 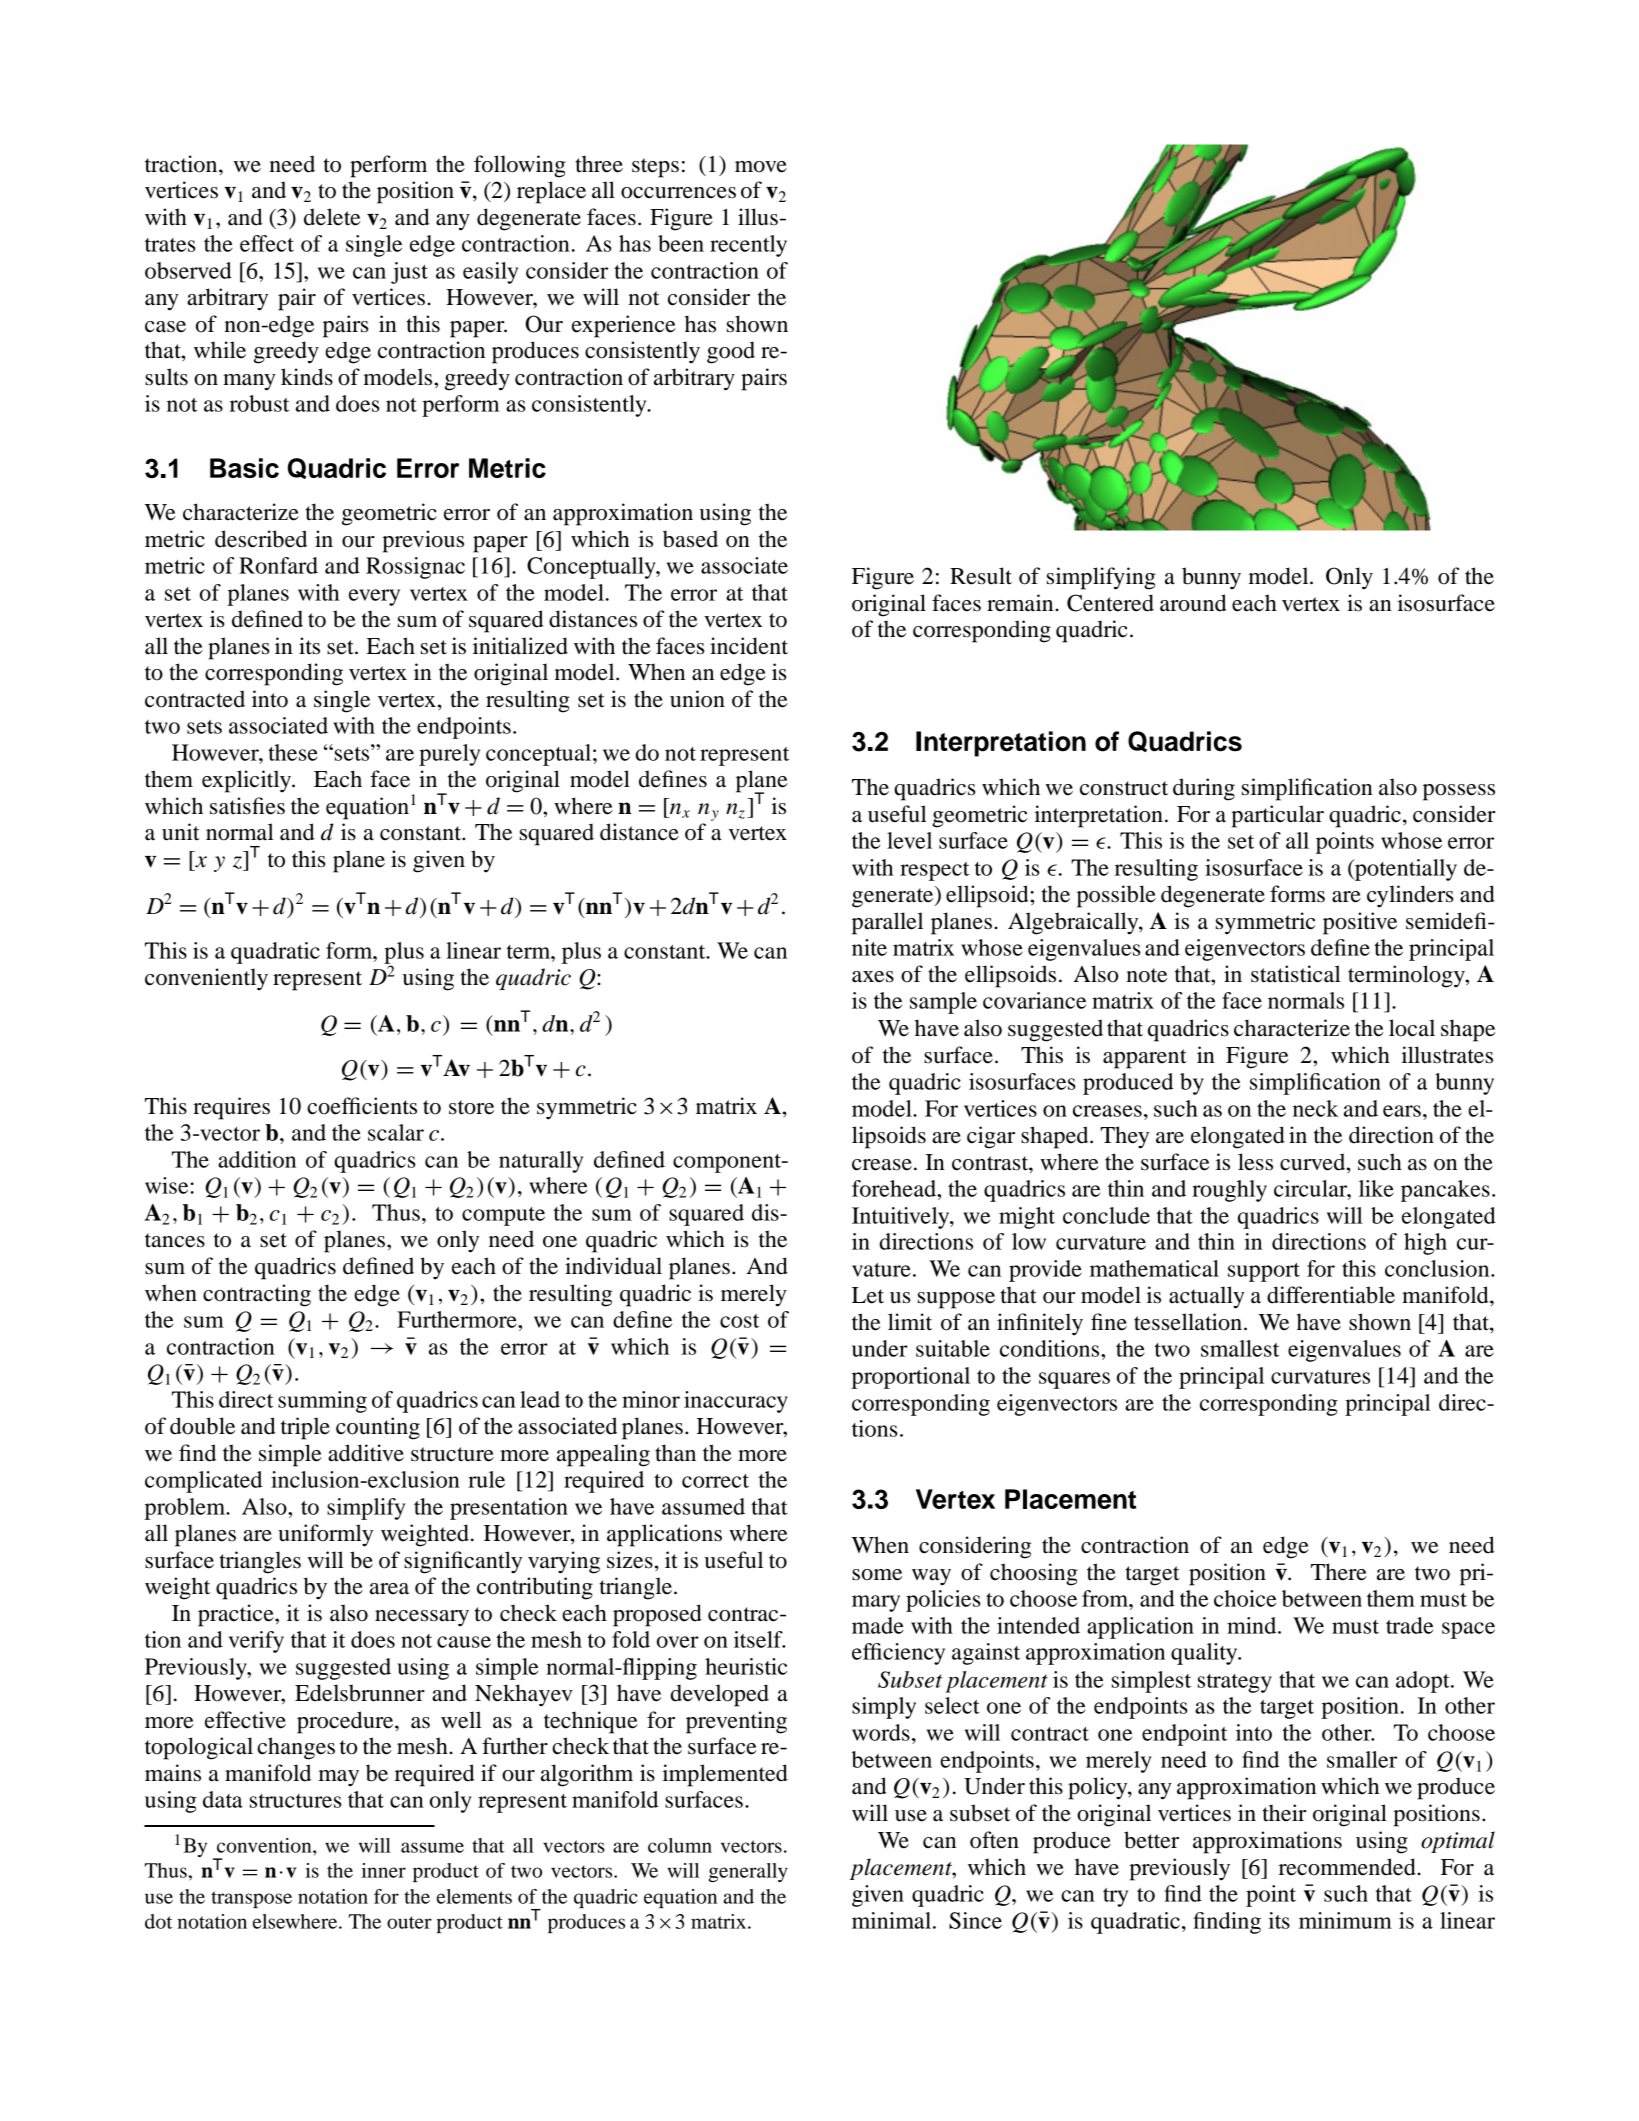 I want to click on generally, so click(x=748, y=1872).
